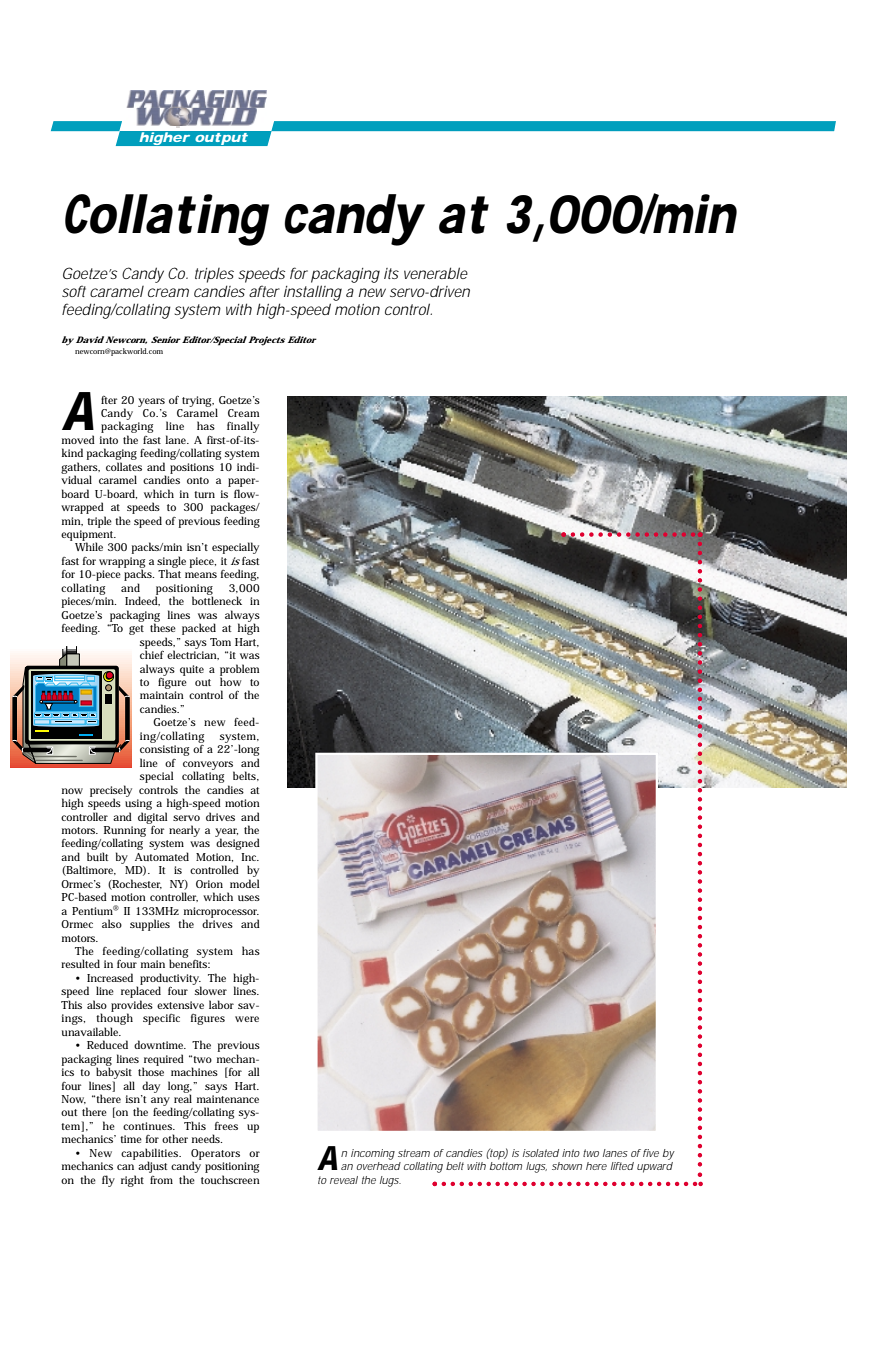 The width and height of the screenshot is (887, 1372). I want to click on designed, so click(238, 844).
